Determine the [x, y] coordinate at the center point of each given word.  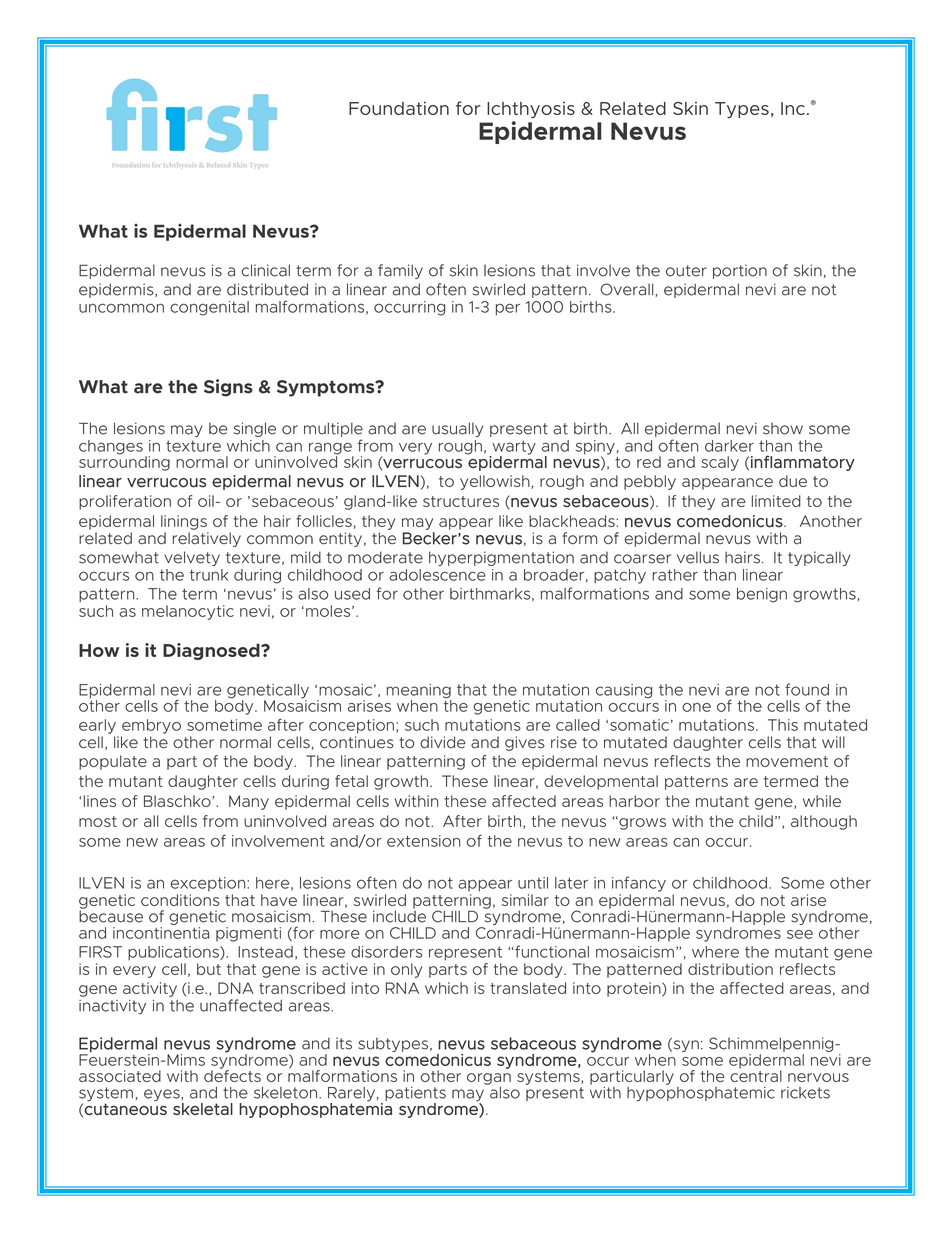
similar [525, 900]
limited [776, 501]
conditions [180, 900]
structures [461, 501]
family [400, 271]
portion [740, 271]
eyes [163, 1095]
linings [184, 522]
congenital [209, 308]
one [696, 707]
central [756, 1075]
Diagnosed [212, 651]
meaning [419, 692]
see [800, 934]
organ [489, 1079]
